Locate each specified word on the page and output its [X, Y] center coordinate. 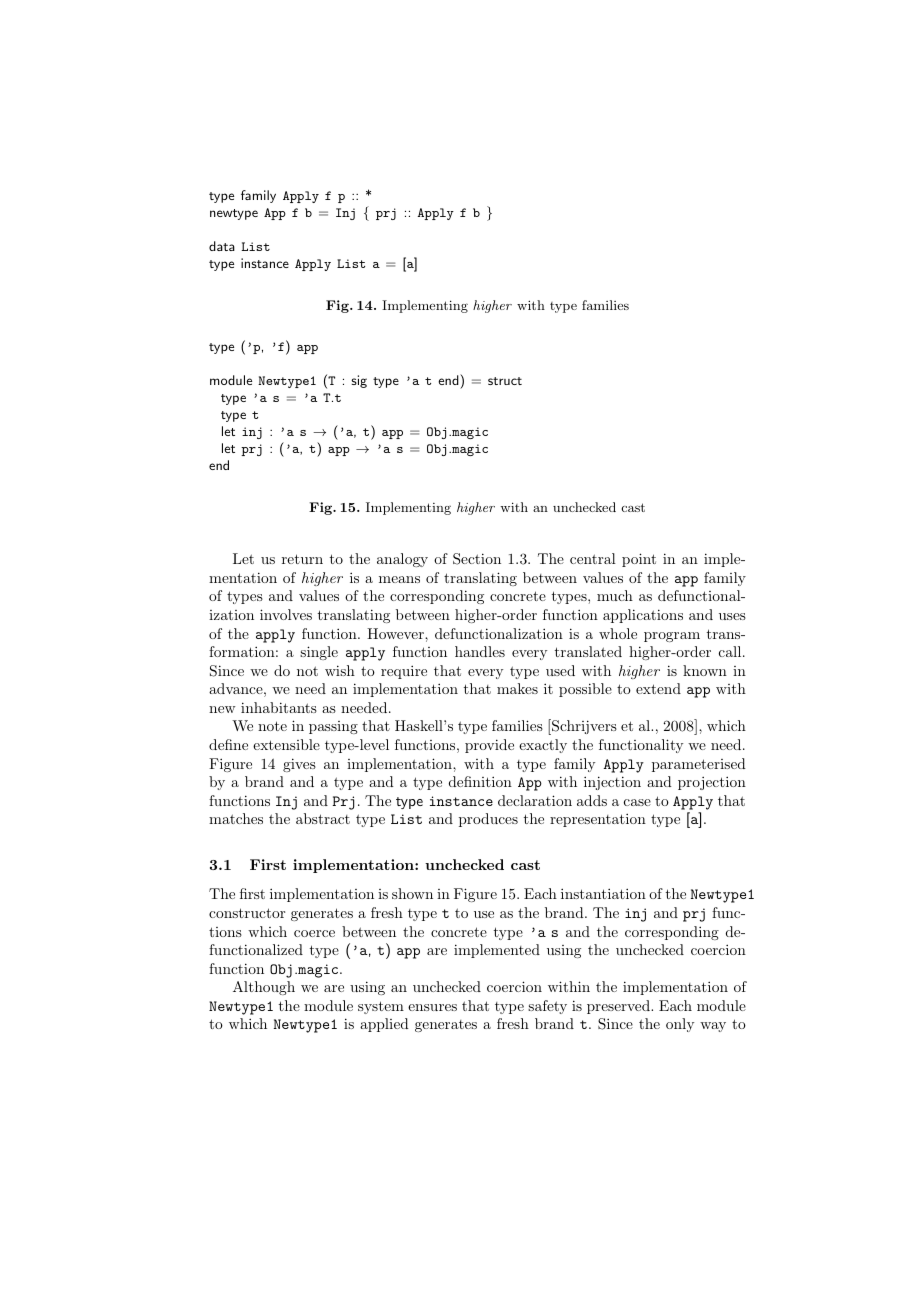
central [593, 558]
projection [712, 783]
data [222, 246]
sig [359, 381]
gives [299, 765]
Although [264, 988]
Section [477, 559]
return [302, 559]
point [639, 560]
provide [489, 746]
